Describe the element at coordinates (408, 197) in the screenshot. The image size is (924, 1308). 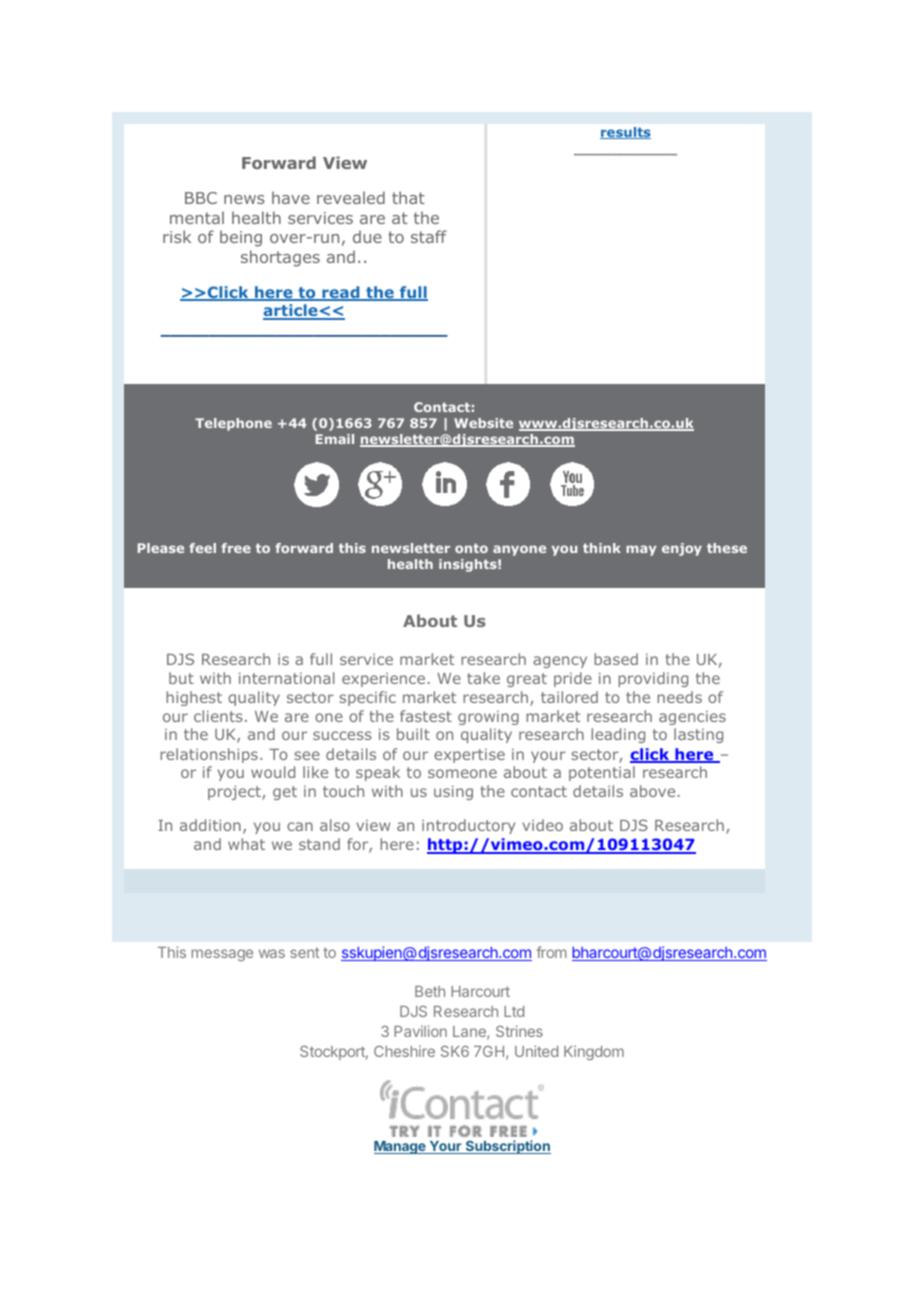
I see `that` at that location.
